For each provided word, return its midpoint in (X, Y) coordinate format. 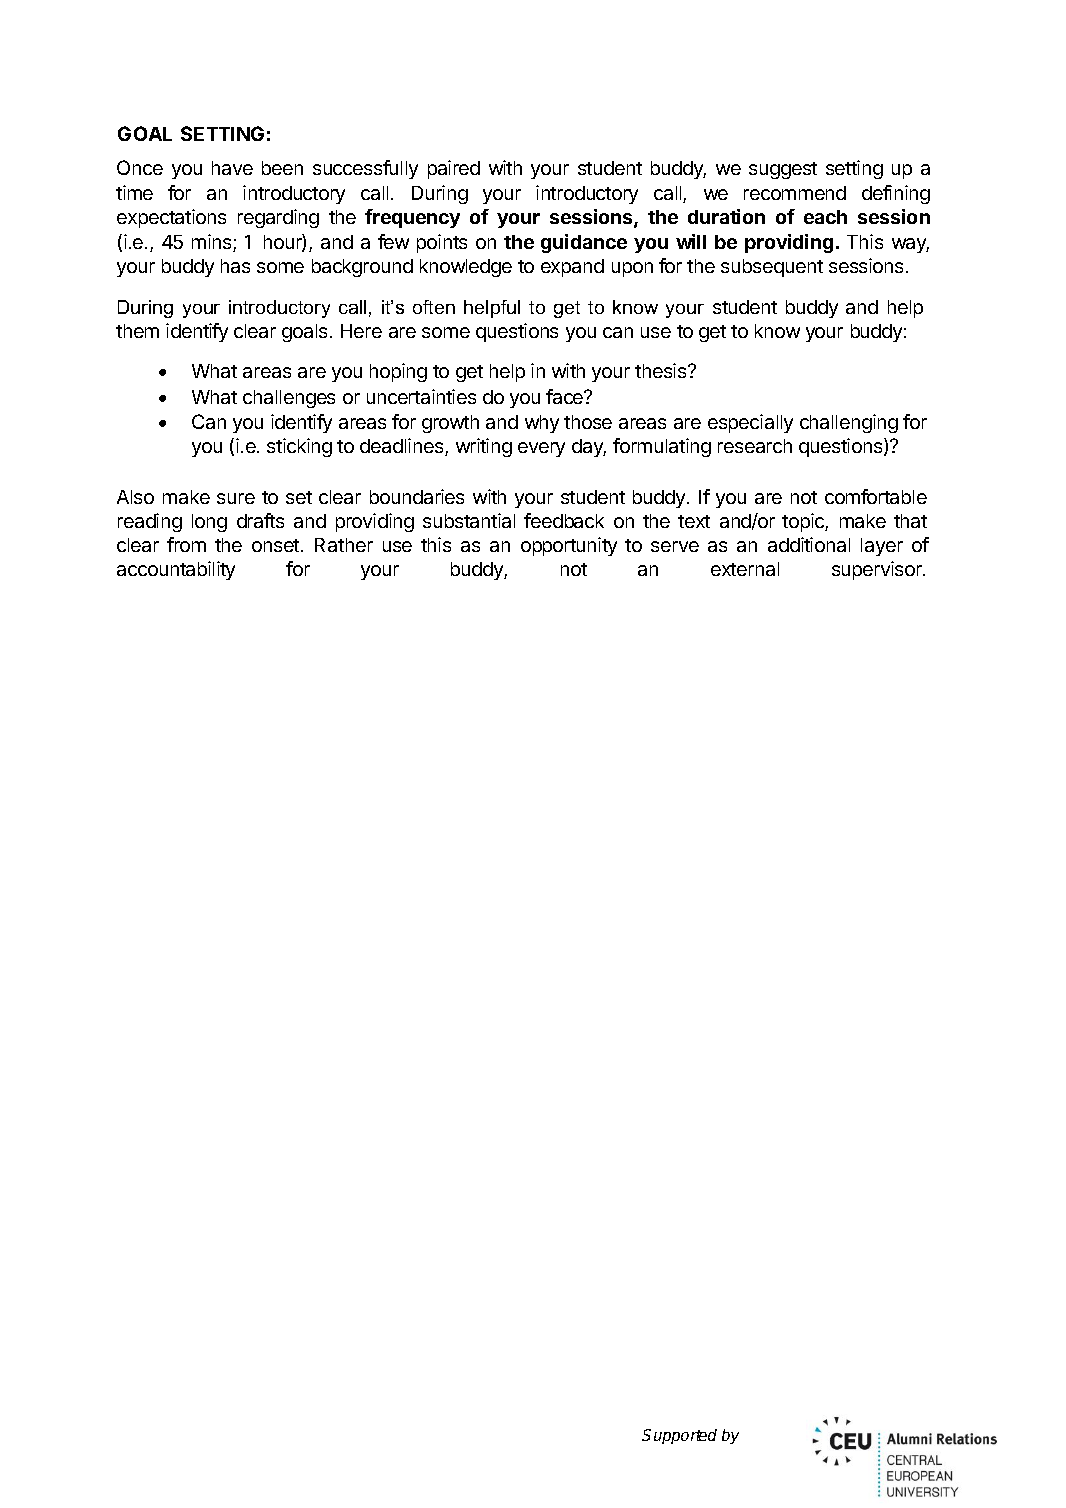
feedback (564, 520)
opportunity (569, 546)
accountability (176, 570)
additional (809, 544)
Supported (679, 1436)
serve (675, 546)
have (232, 168)
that (910, 521)
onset (277, 545)
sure (236, 498)
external (745, 569)
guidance (584, 243)
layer (882, 547)
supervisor (878, 570)
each (825, 217)
